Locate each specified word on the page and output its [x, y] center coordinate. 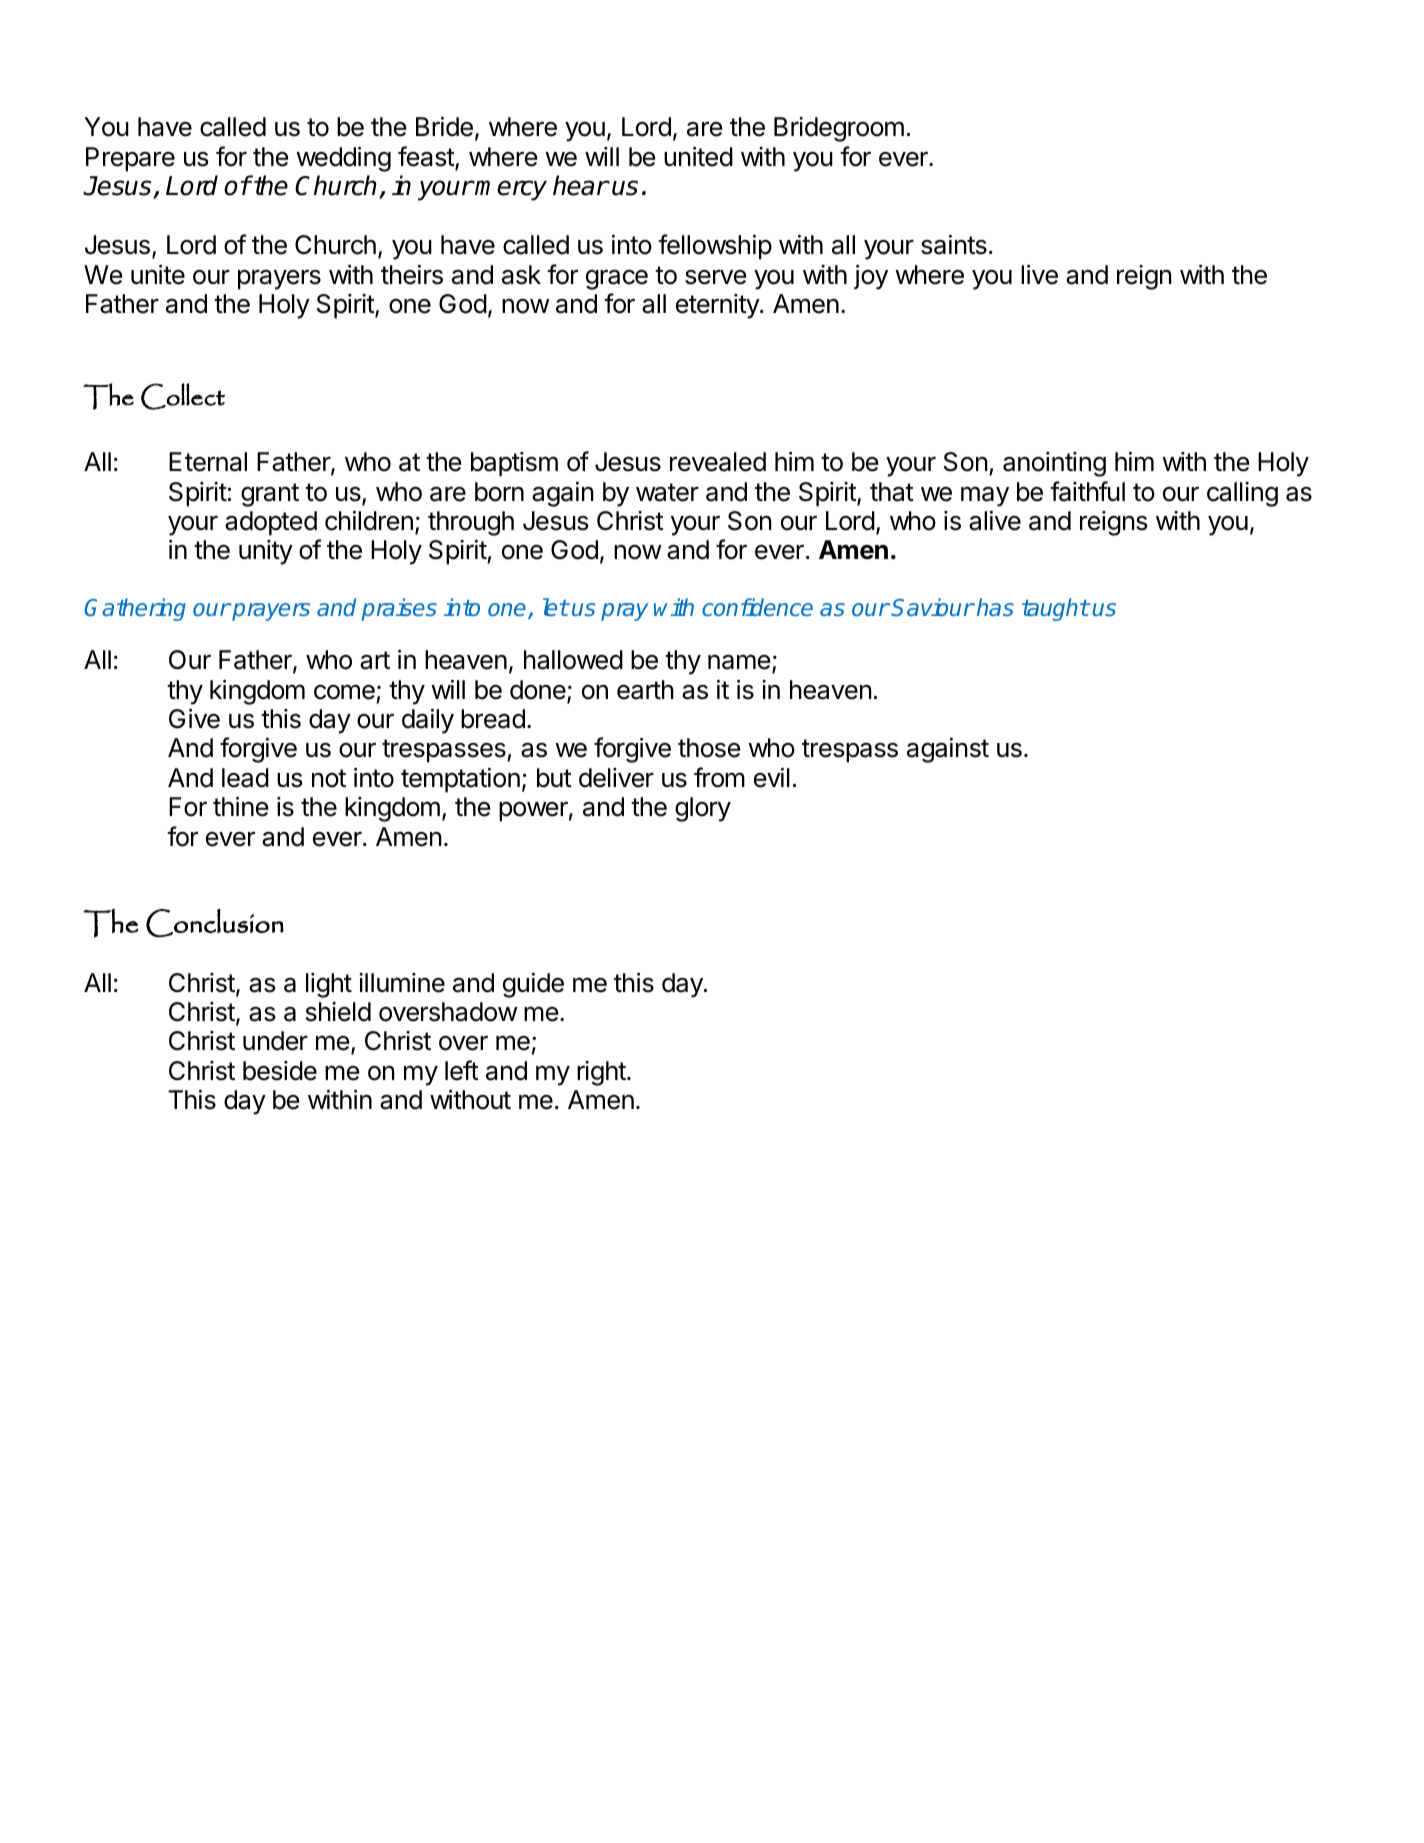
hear [580, 185]
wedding [343, 159]
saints [954, 244]
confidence [757, 607]
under [275, 1041]
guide [533, 985]
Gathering [135, 609]
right [602, 1073]
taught [1055, 609]
